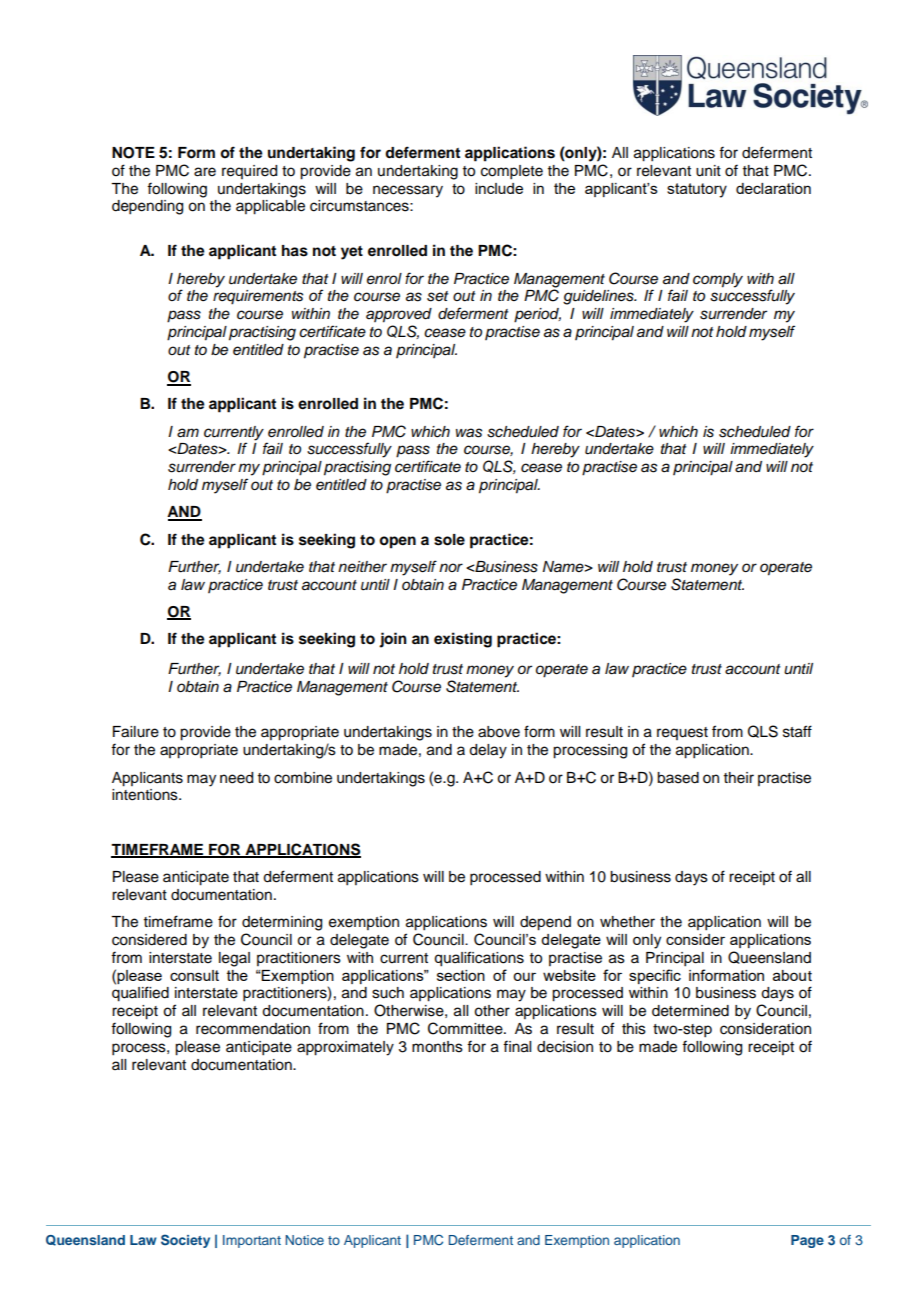 The image size is (924, 1308). I want to click on unit, so click(708, 171).
